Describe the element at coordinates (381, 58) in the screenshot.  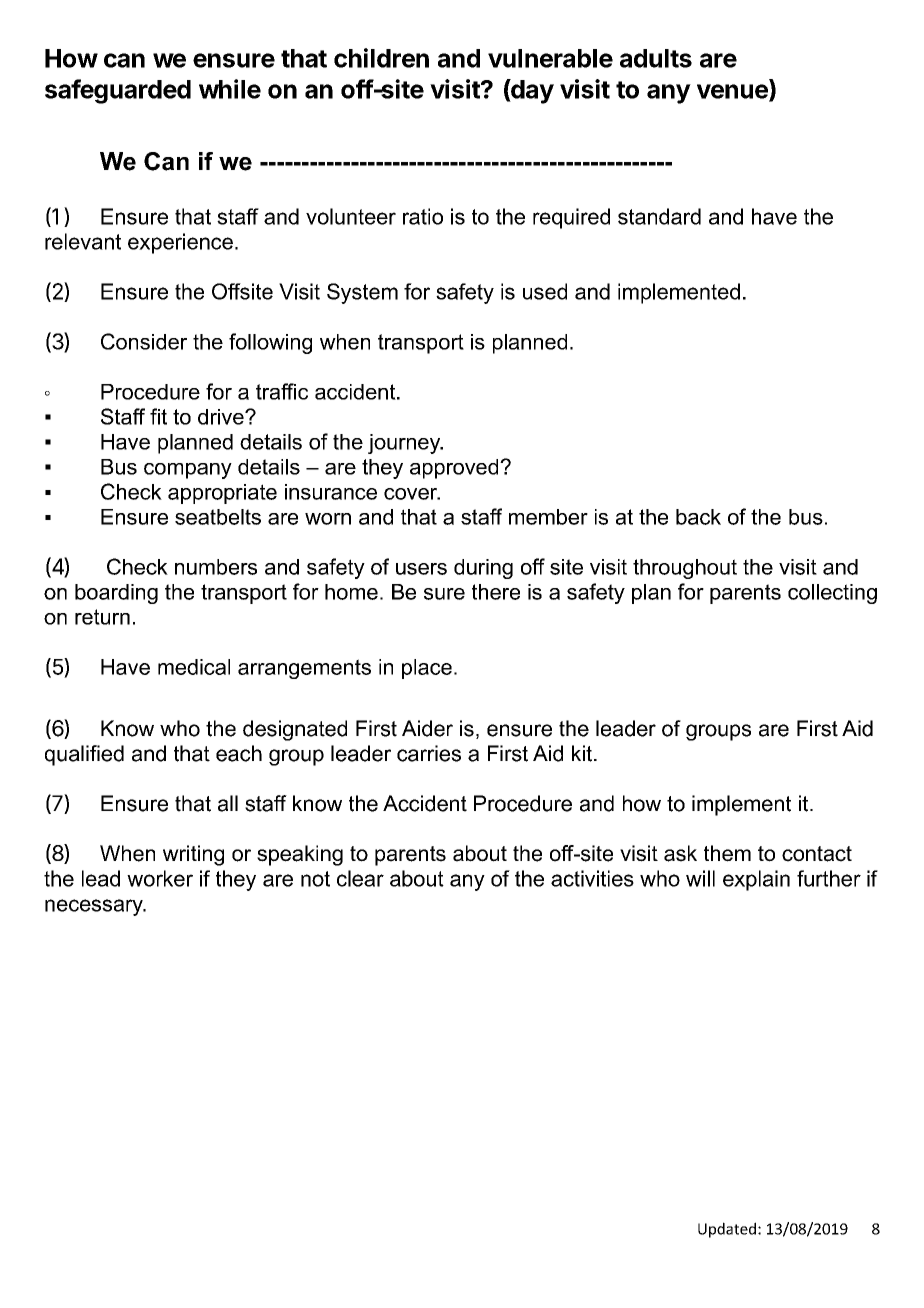
I see `children` at that location.
